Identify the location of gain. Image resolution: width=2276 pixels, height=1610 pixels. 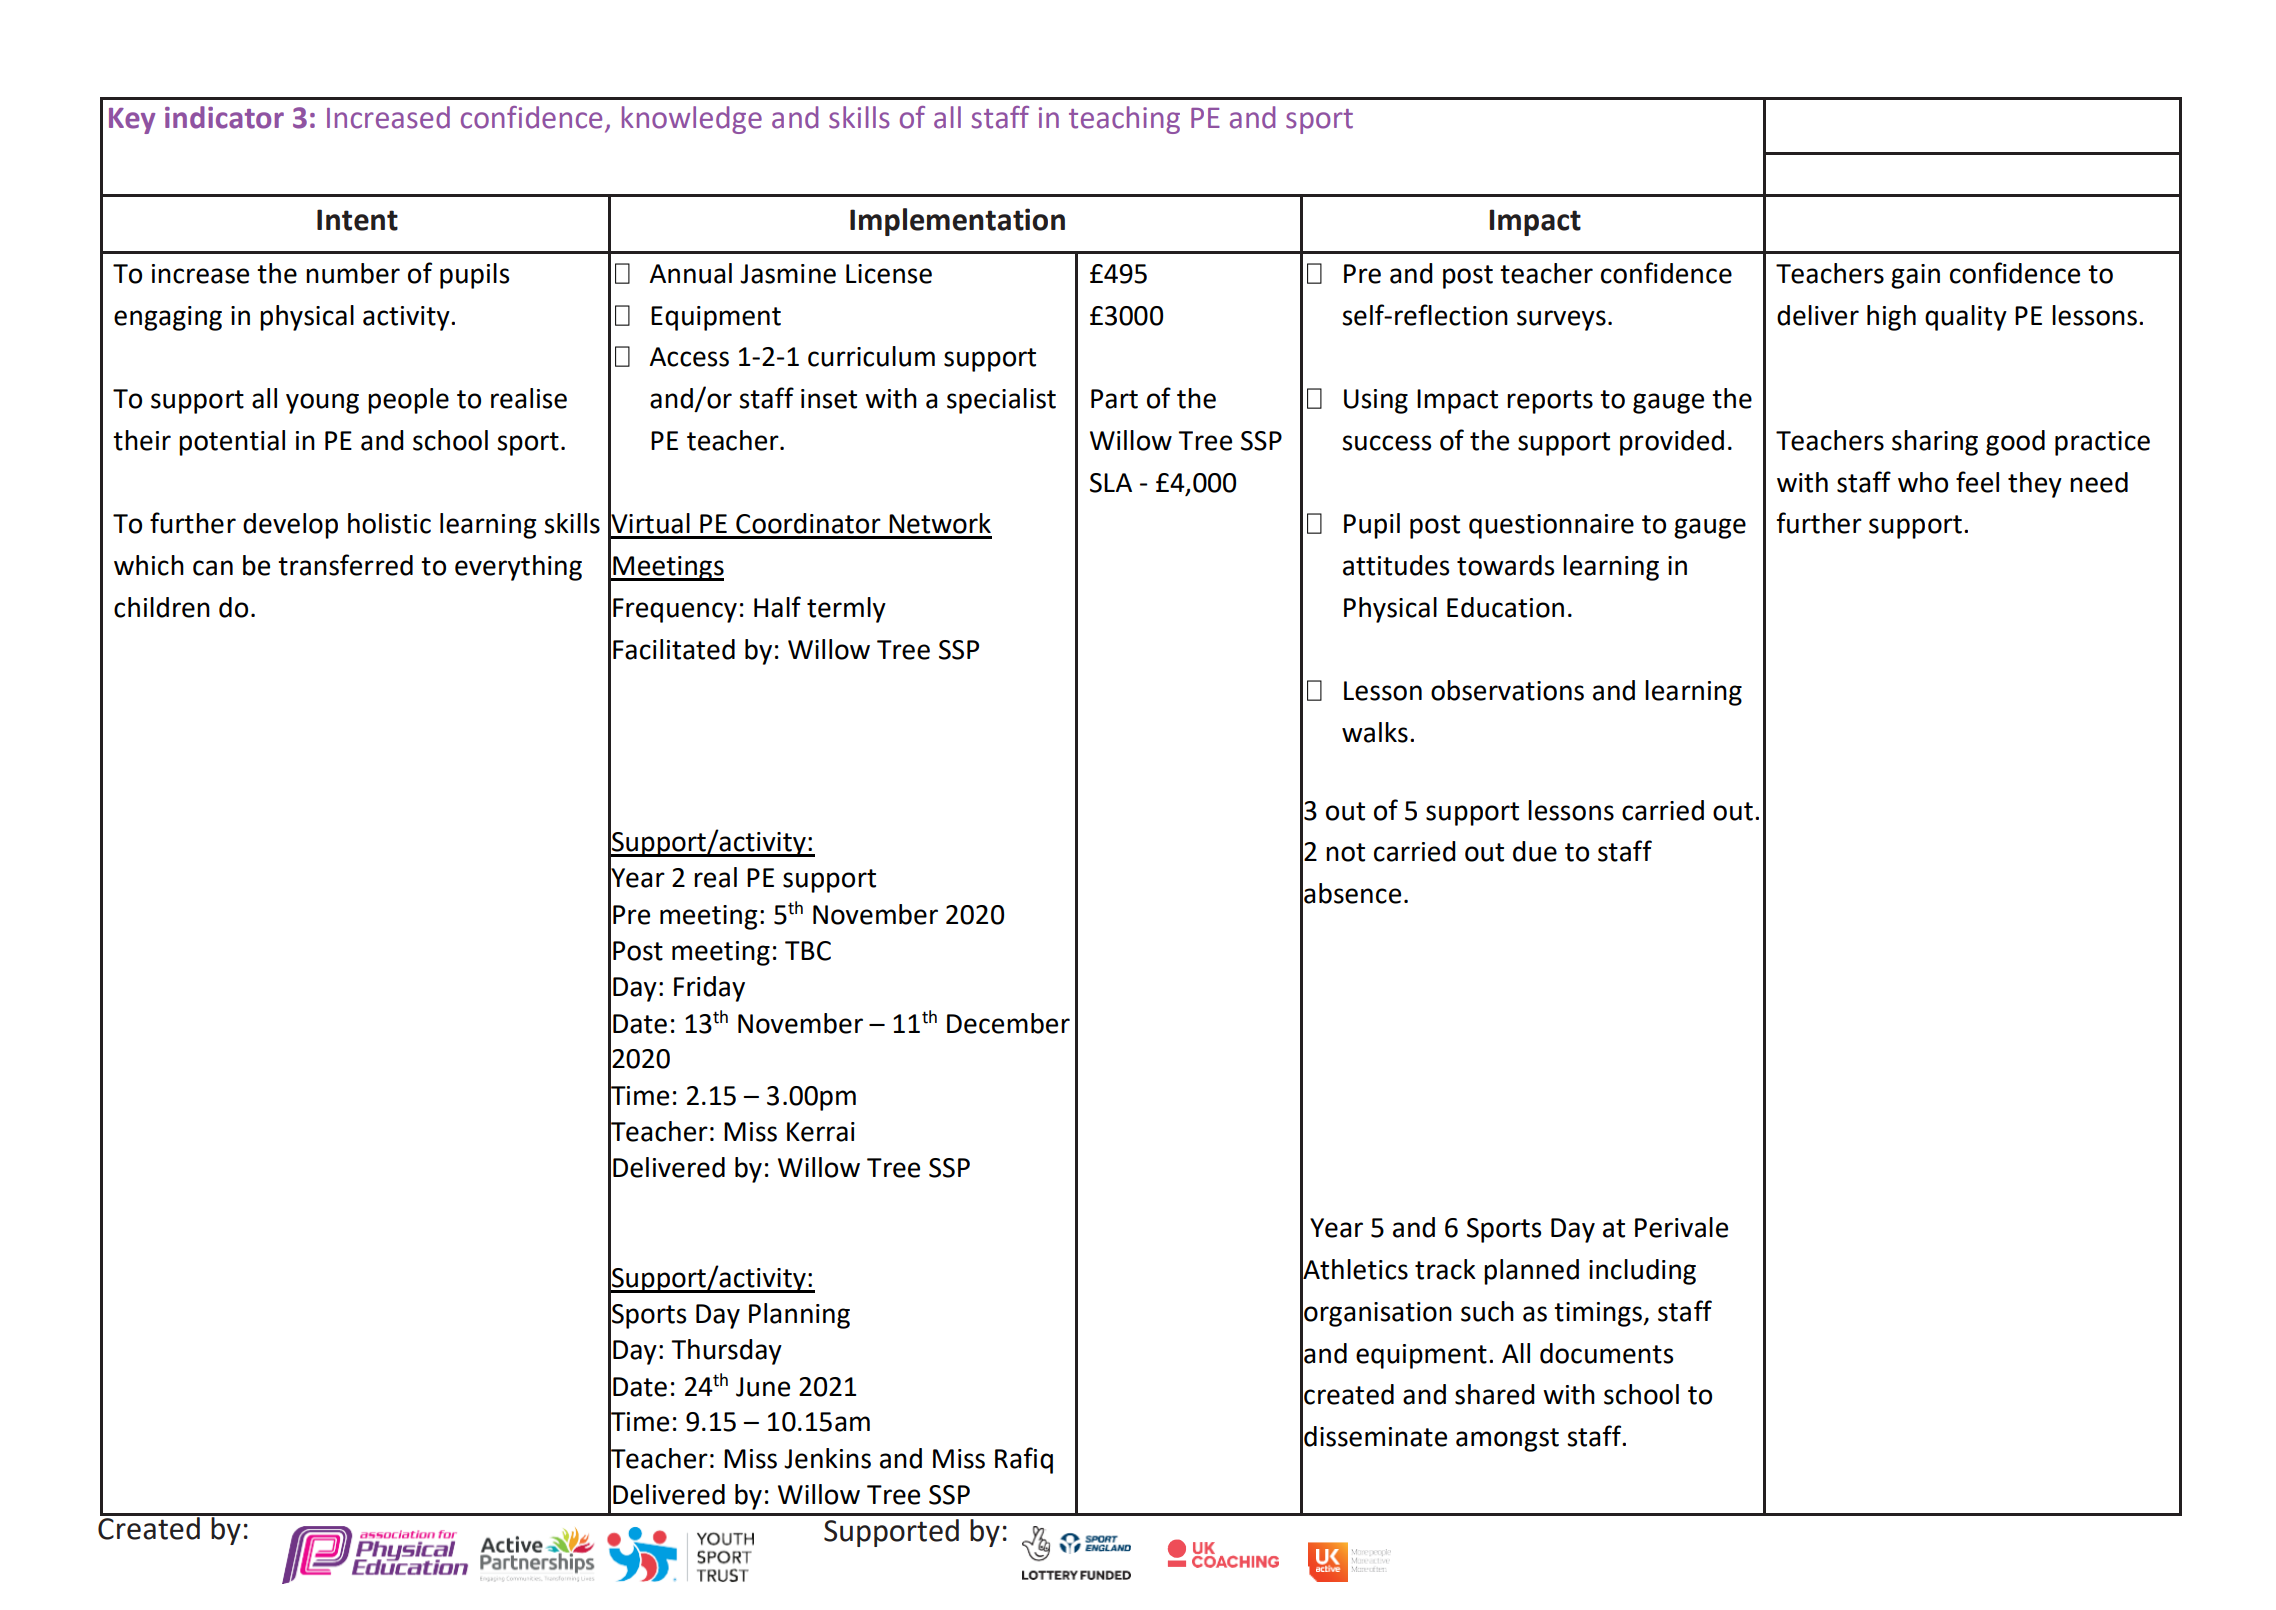
(1915, 276).
